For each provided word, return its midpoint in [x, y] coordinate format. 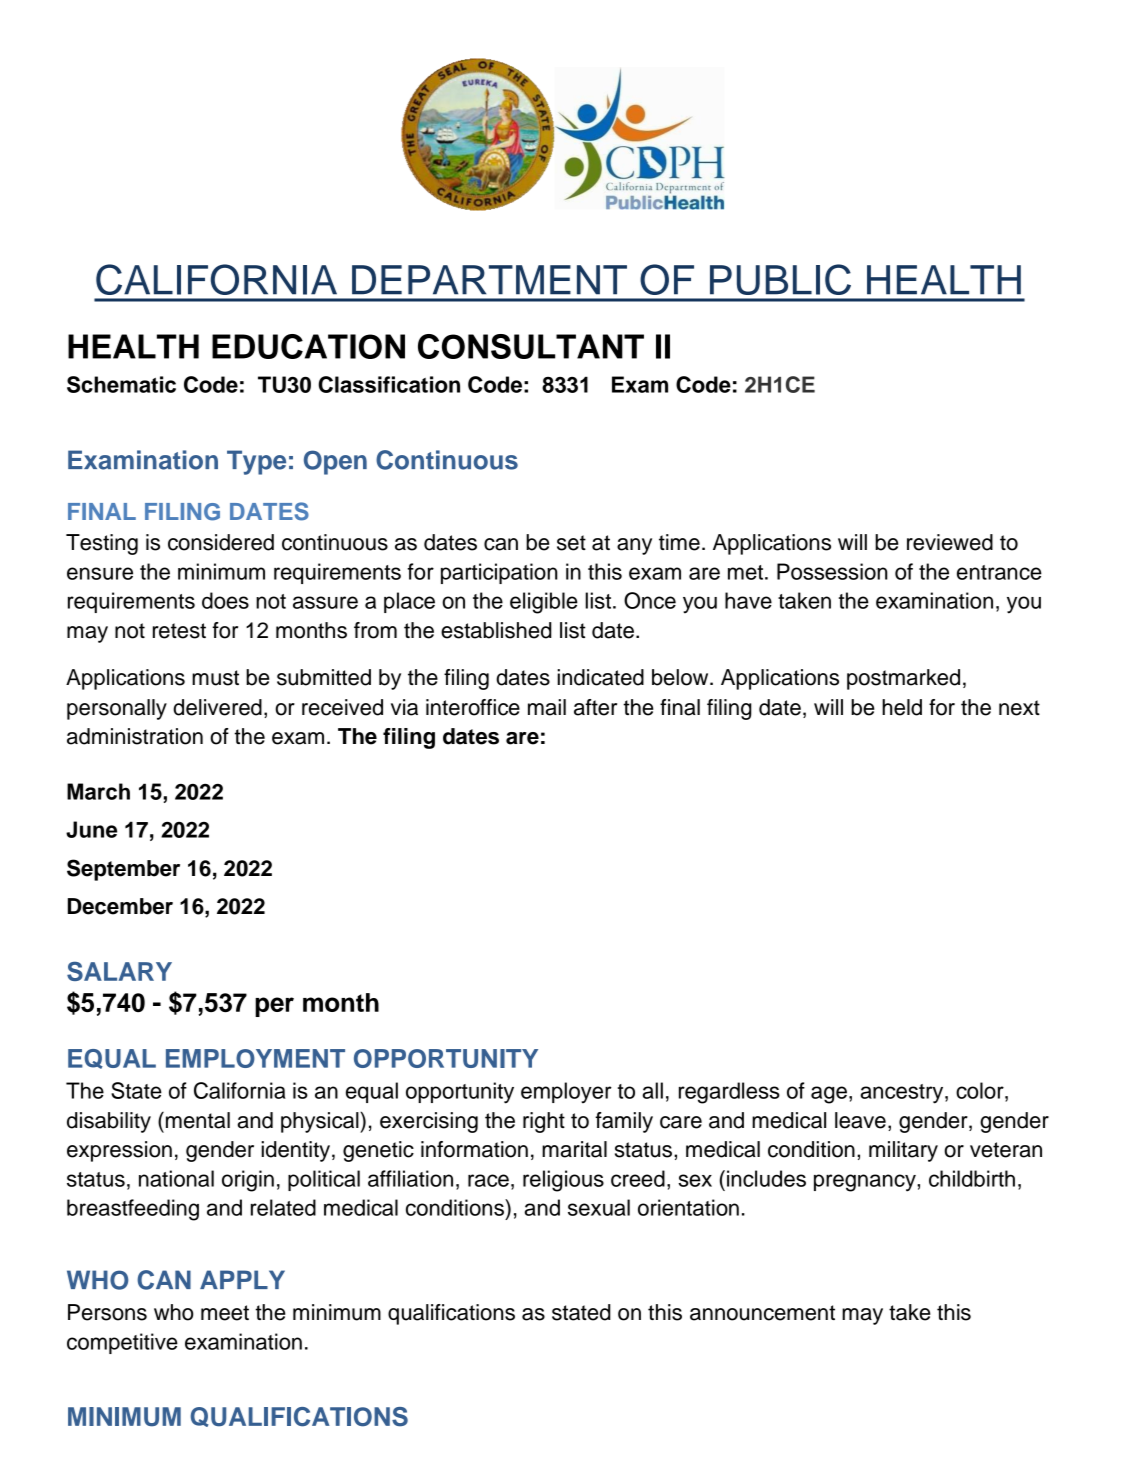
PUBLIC [780, 279]
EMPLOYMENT [255, 1058]
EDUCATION [308, 346]
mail [547, 707]
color [981, 1090]
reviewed [950, 542]
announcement [762, 1313]
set [571, 543]
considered [221, 542]
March [98, 791]
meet [225, 1313]
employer [566, 1093]
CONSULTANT [531, 346]
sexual [599, 1207]
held [902, 707]
